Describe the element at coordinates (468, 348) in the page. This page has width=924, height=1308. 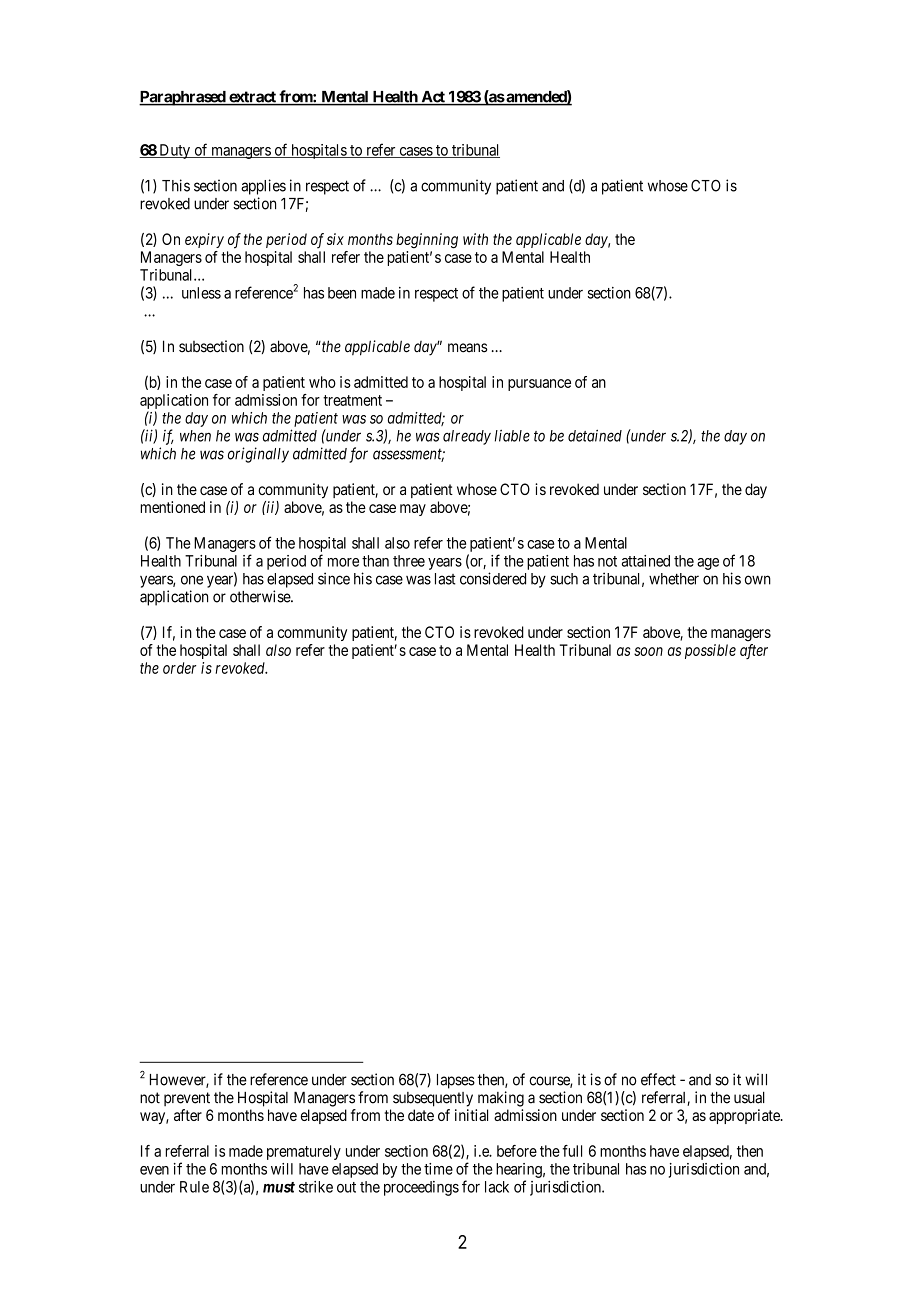
I see `means` at that location.
